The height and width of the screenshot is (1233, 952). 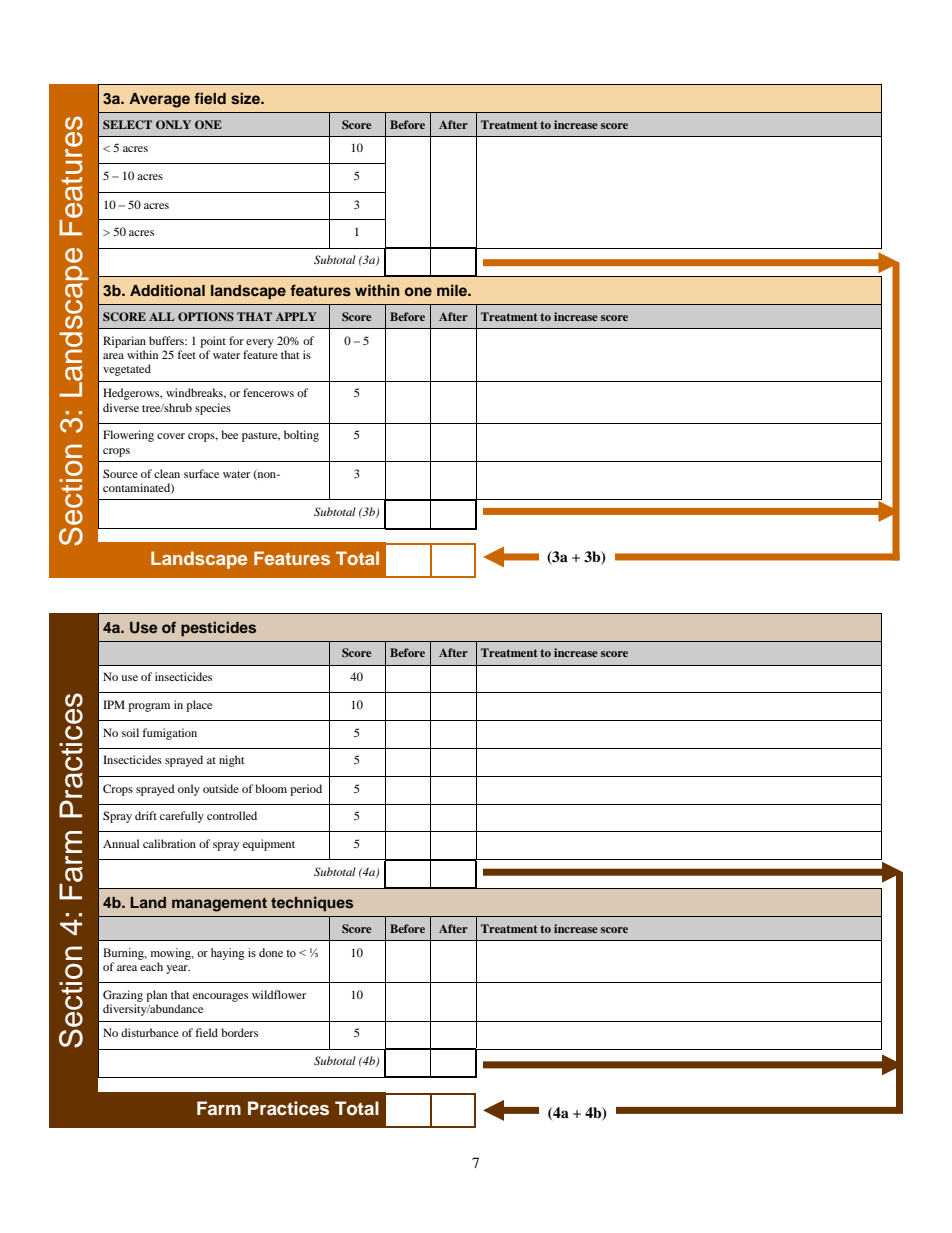 What do you see at coordinates (271, 788) in the screenshot?
I see `bloom` at bounding box center [271, 788].
